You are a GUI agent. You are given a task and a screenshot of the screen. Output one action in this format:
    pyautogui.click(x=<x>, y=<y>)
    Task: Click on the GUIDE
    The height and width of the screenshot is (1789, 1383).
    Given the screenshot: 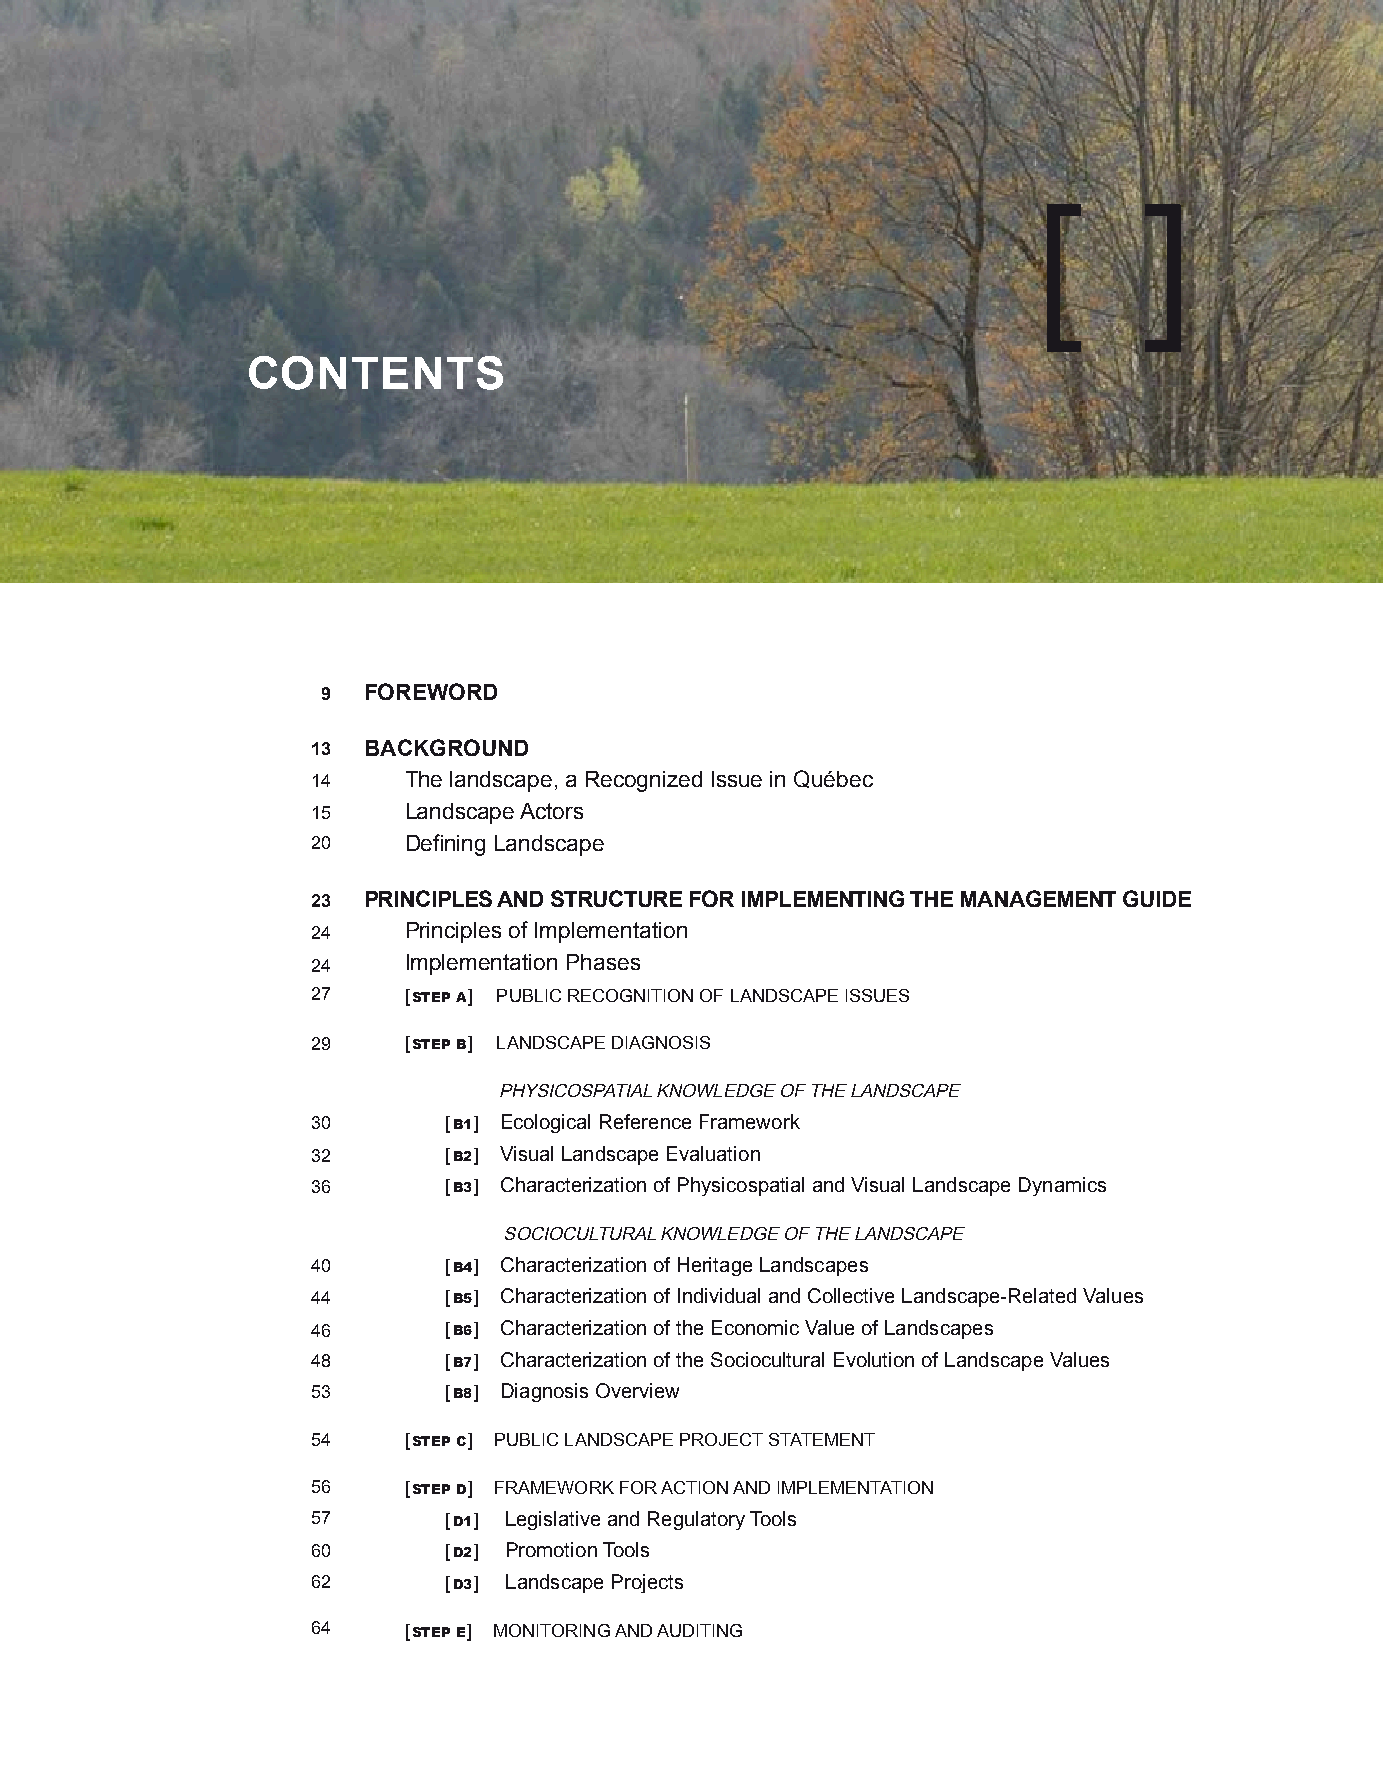 What is the action you would take?
    pyautogui.click(x=1157, y=898)
